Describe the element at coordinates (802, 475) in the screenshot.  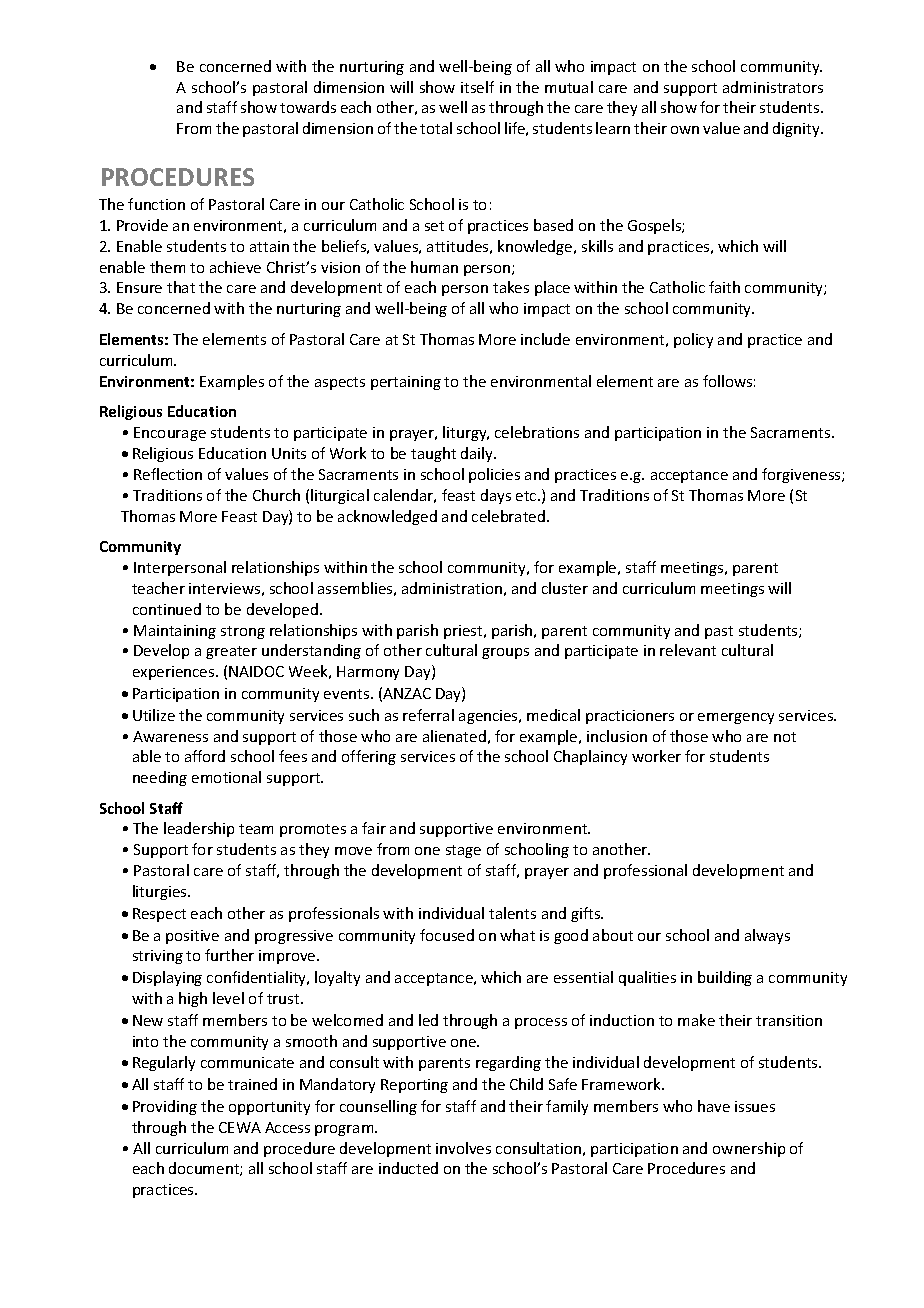
I see `forgiveness` at that location.
